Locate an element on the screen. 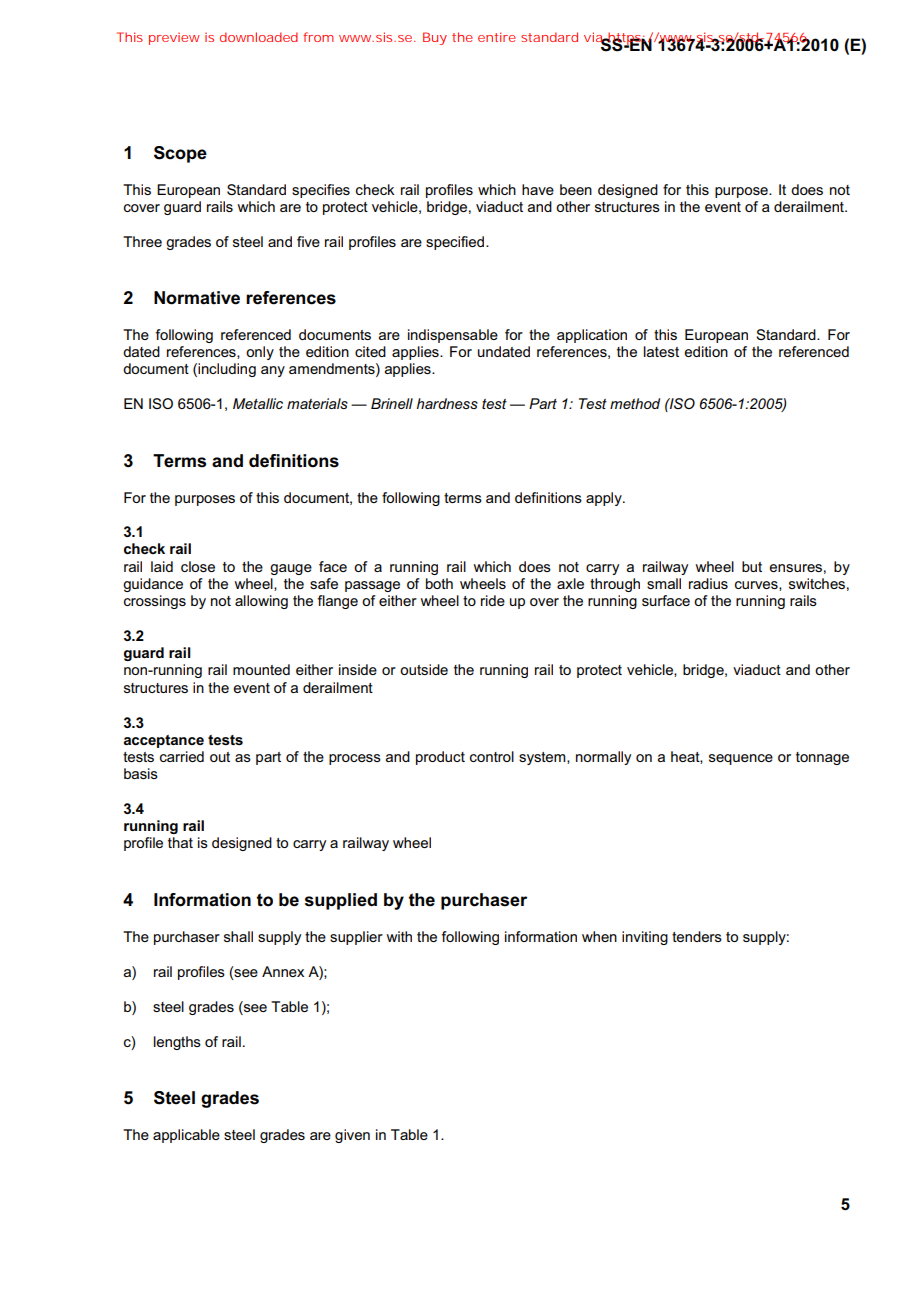 The height and width of the screenshot is (1308, 924). but is located at coordinates (752, 566).
